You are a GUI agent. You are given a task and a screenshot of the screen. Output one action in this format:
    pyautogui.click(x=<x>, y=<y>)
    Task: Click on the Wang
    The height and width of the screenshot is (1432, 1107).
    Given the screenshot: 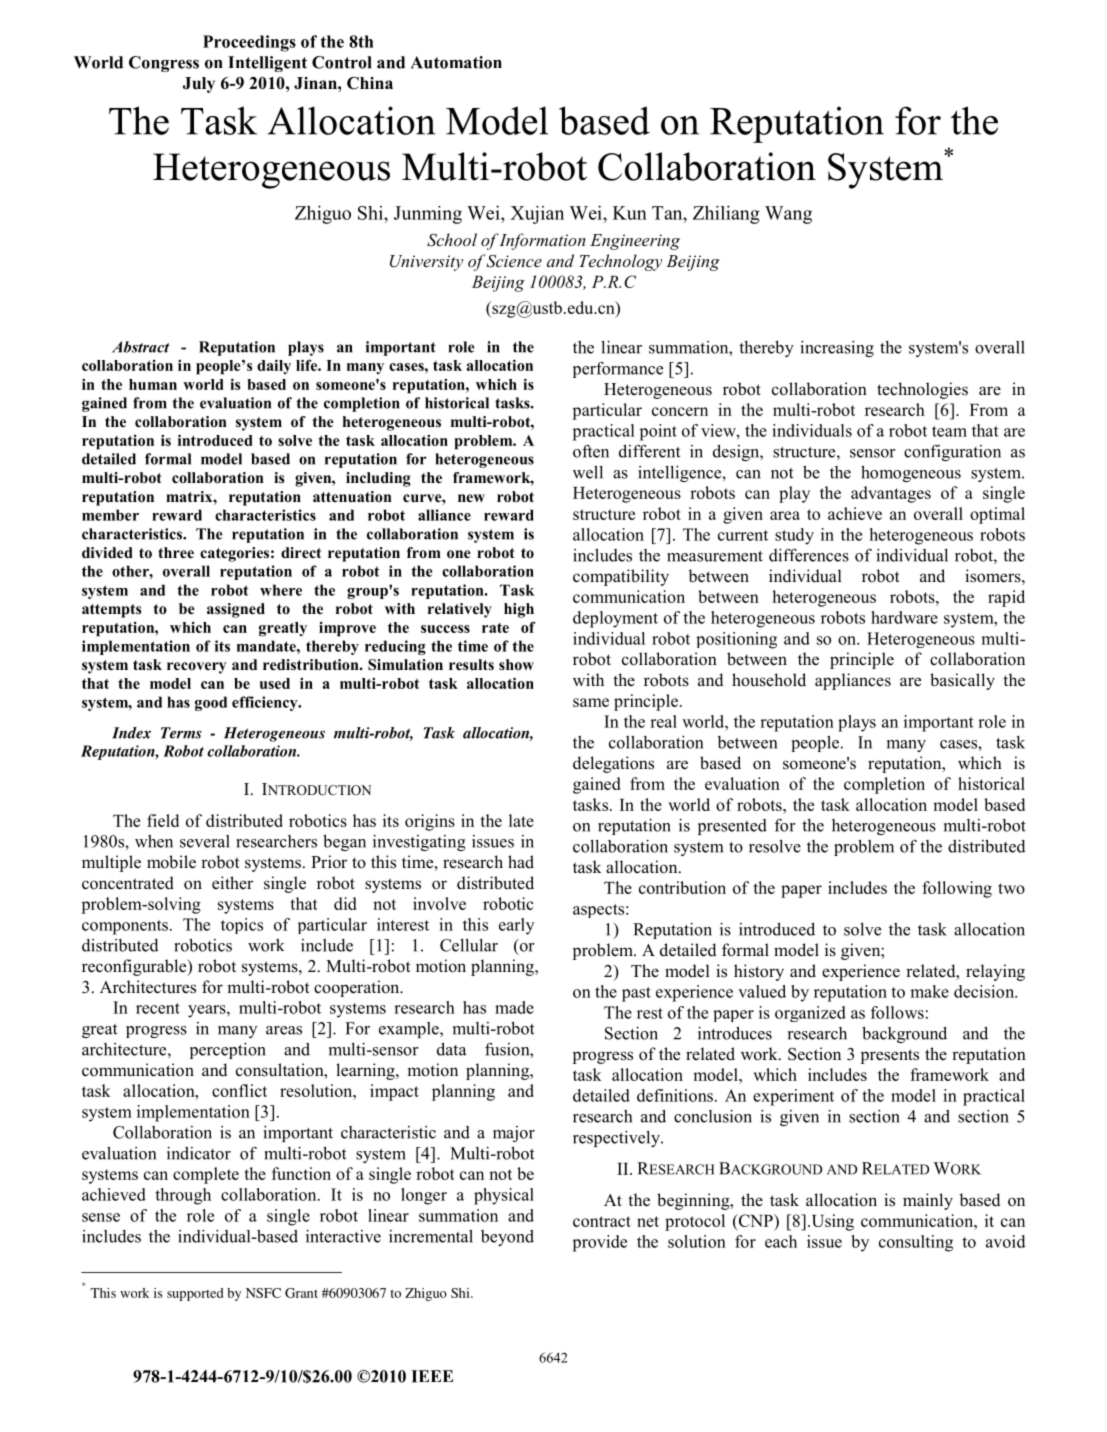 What is the action you would take?
    pyautogui.click(x=788, y=215)
